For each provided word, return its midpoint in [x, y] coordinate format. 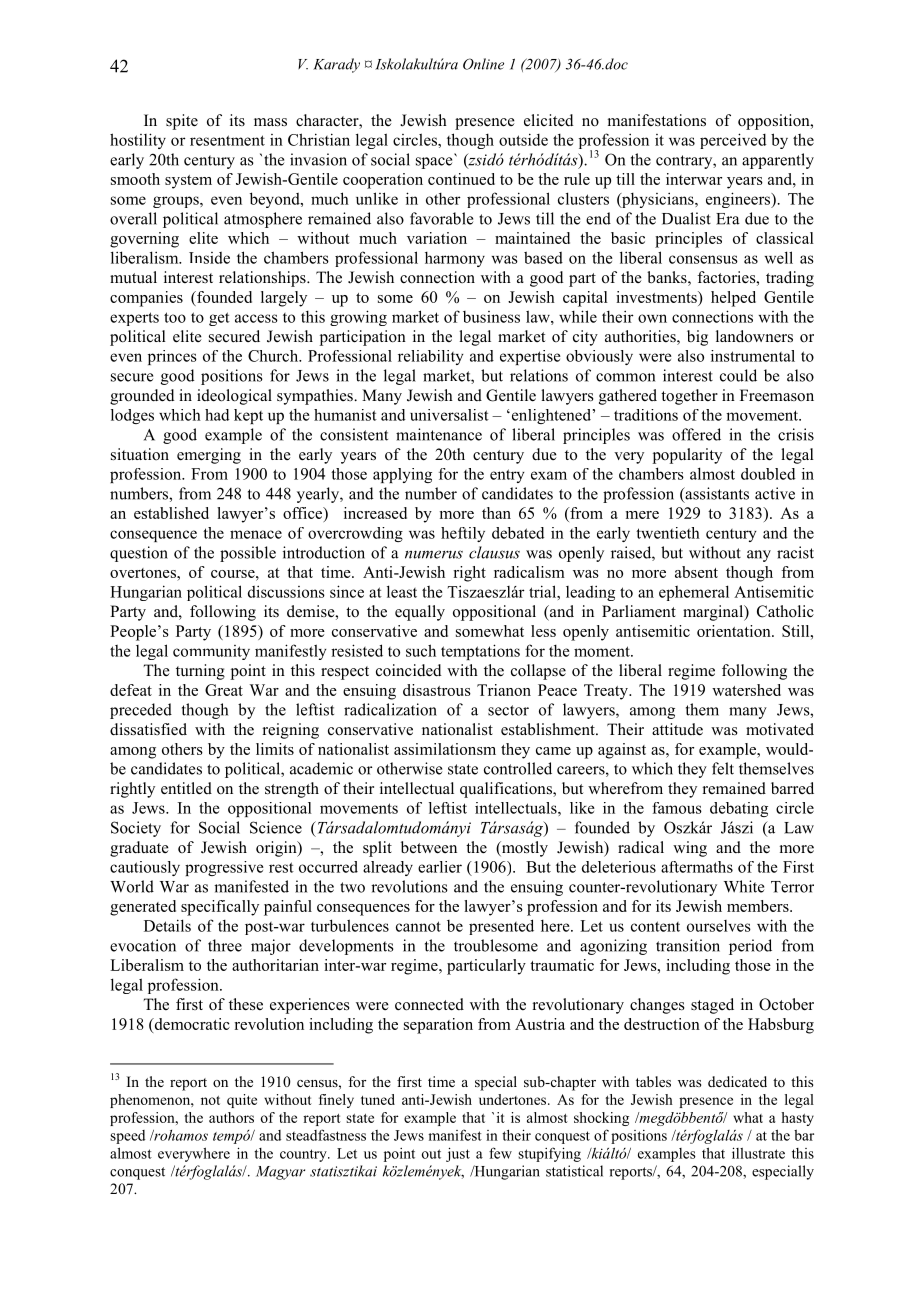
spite [182, 122]
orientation [735, 631]
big [697, 338]
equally [420, 613]
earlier [440, 867]
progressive [224, 868]
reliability [431, 357]
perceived [733, 141]
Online [483, 64]
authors [231, 1117]
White [744, 886]
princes [172, 357]
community [211, 652]
